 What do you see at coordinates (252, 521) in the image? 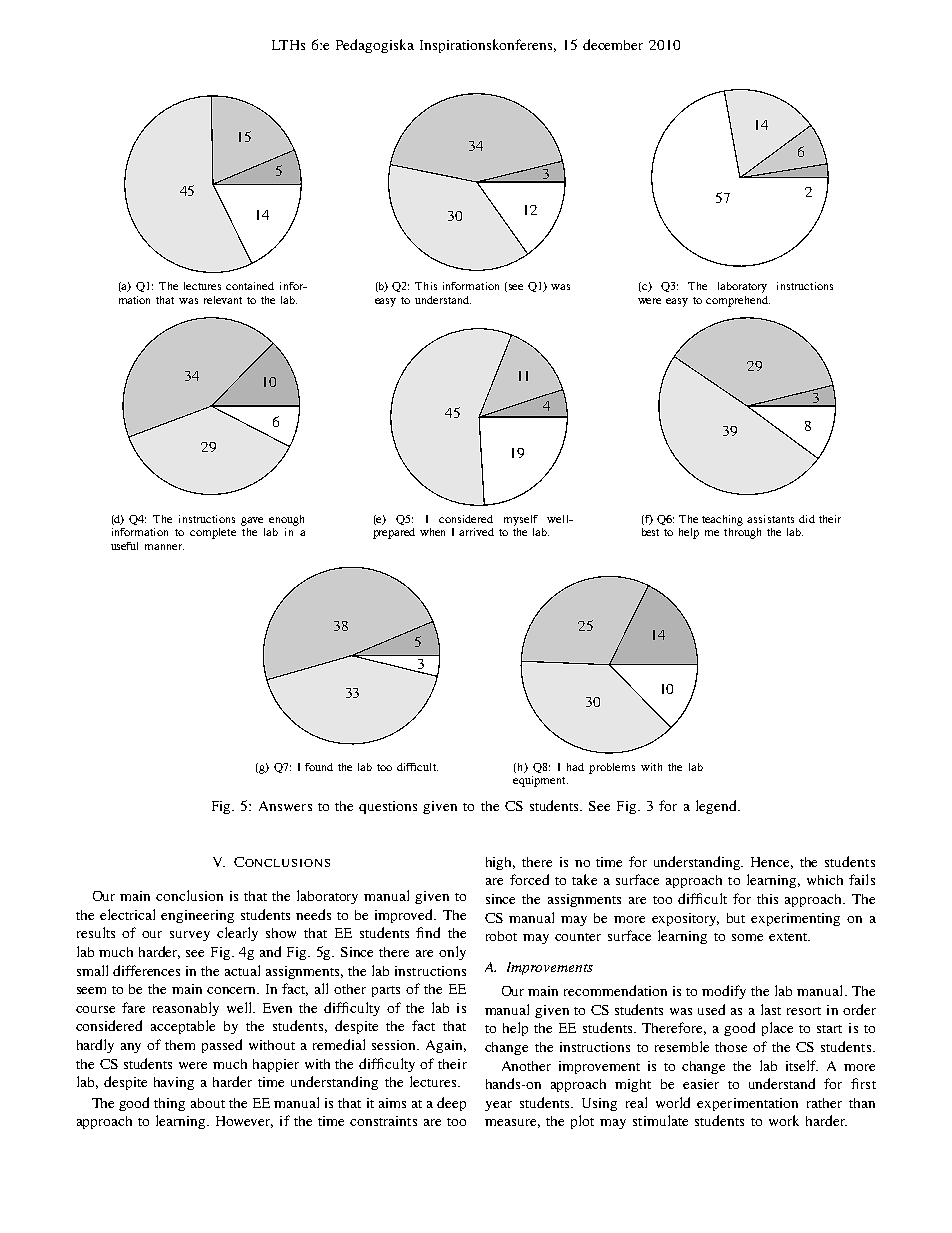
I see `gave` at bounding box center [252, 521].
